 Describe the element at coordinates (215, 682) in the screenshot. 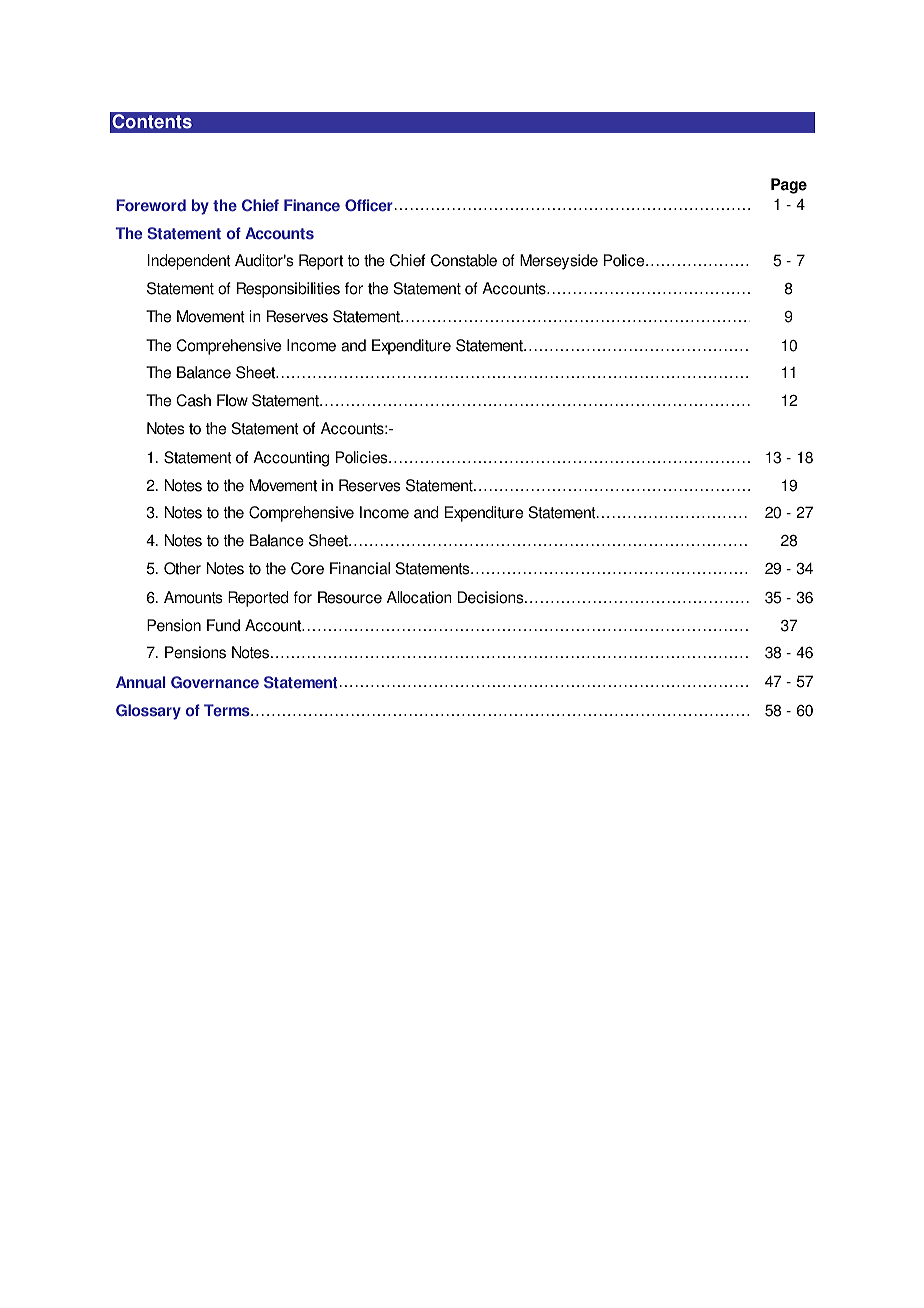

I see `Governance` at that location.
